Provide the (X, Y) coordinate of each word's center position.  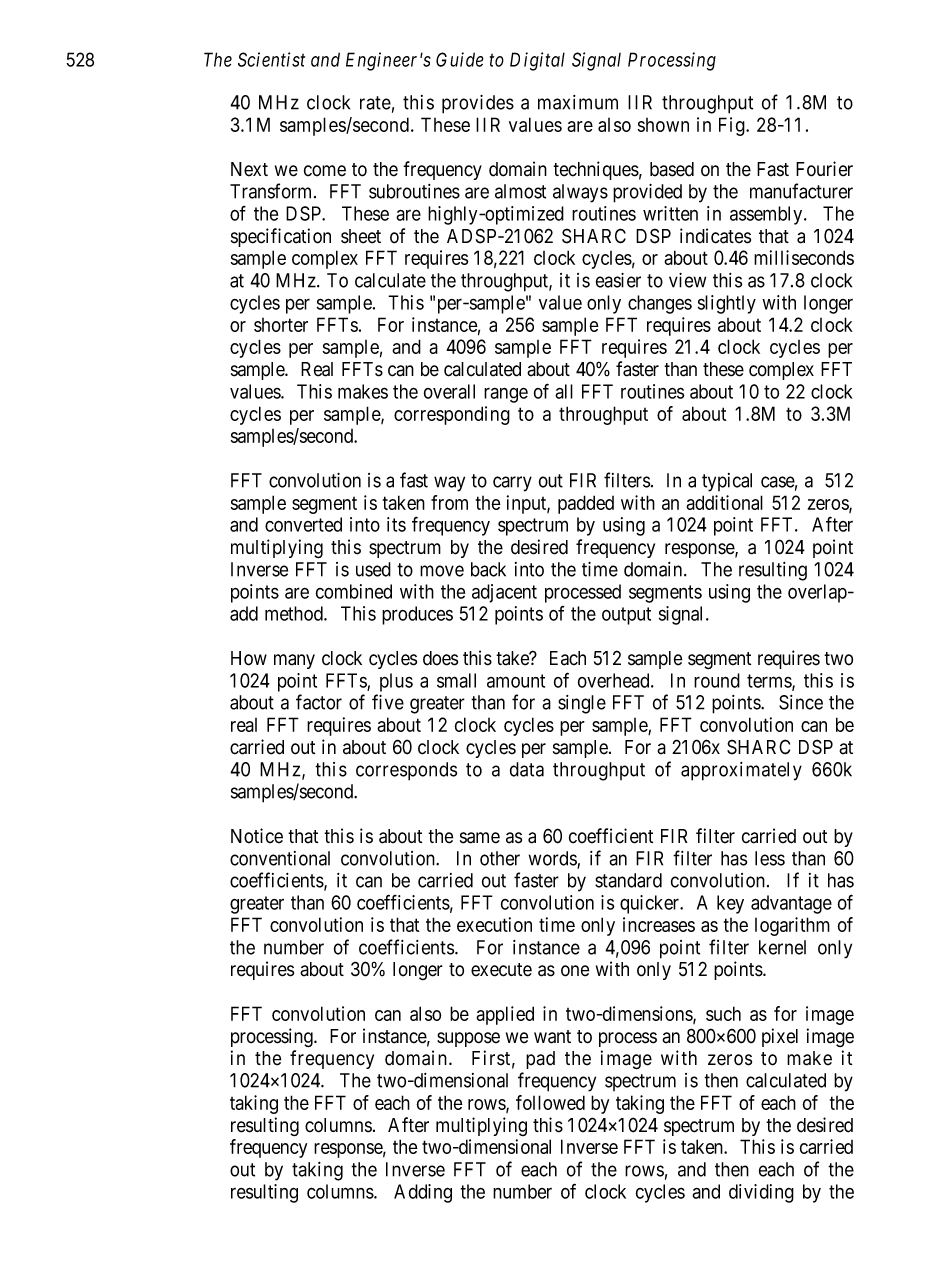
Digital (537, 61)
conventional (280, 858)
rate (375, 103)
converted (303, 524)
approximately (741, 771)
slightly (727, 304)
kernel (782, 947)
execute (501, 970)
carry (512, 484)
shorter (281, 325)
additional (724, 502)
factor (319, 702)
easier (618, 280)
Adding (423, 1193)
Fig (733, 126)
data (527, 769)
